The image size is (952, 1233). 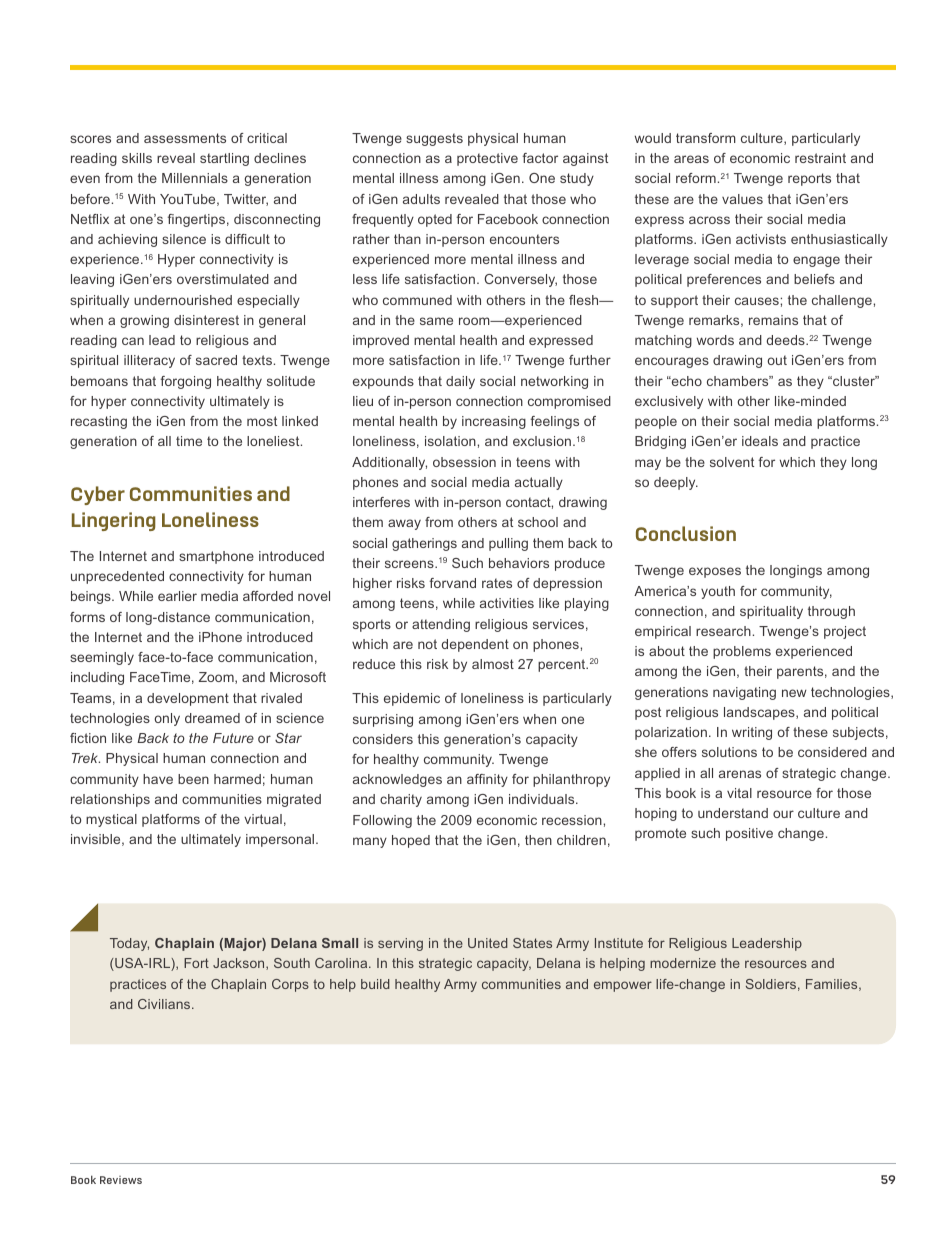 What do you see at coordinates (464, 462) in the page?
I see `obsession` at bounding box center [464, 462].
